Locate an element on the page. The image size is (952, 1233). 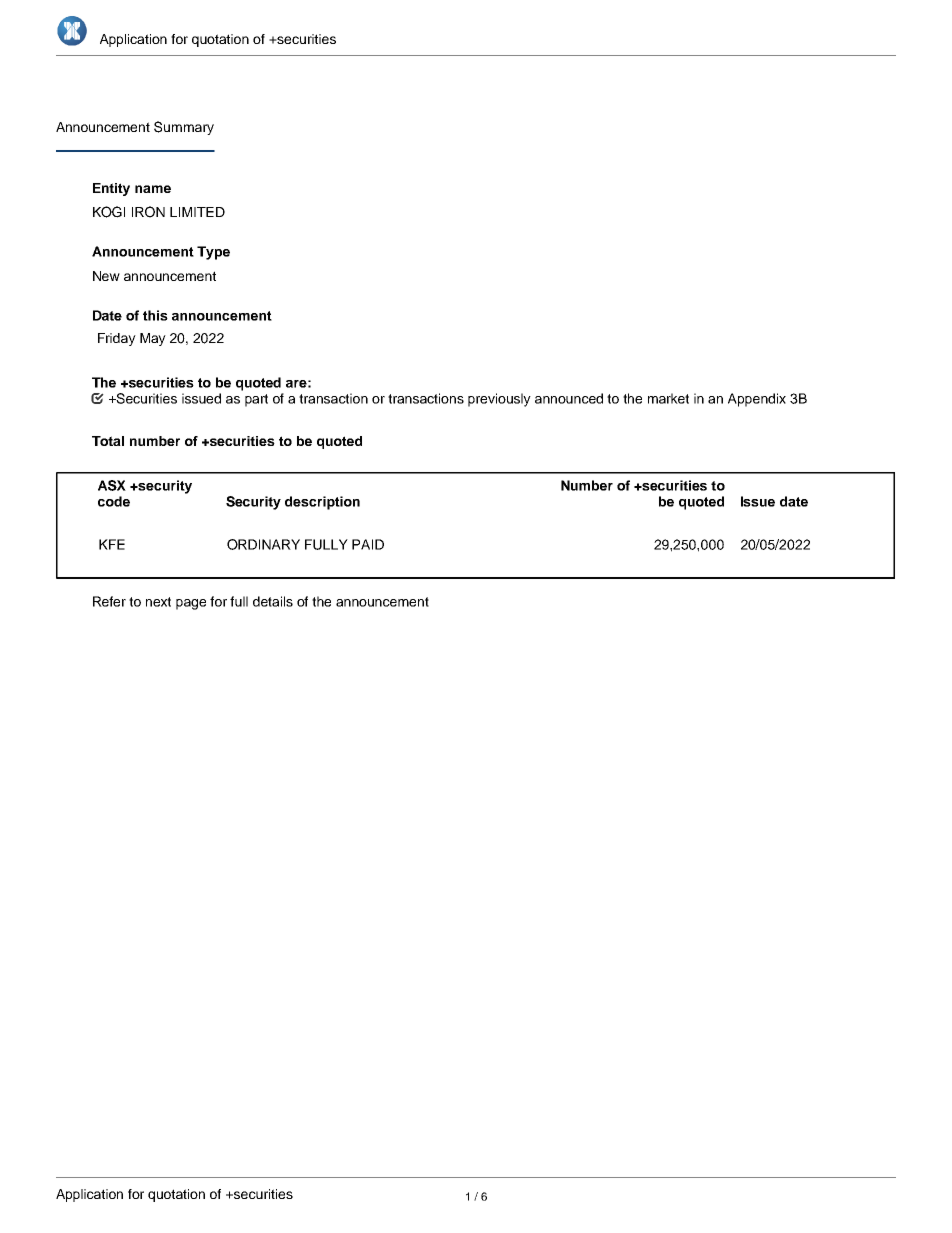
Summary is located at coordinates (184, 128).
